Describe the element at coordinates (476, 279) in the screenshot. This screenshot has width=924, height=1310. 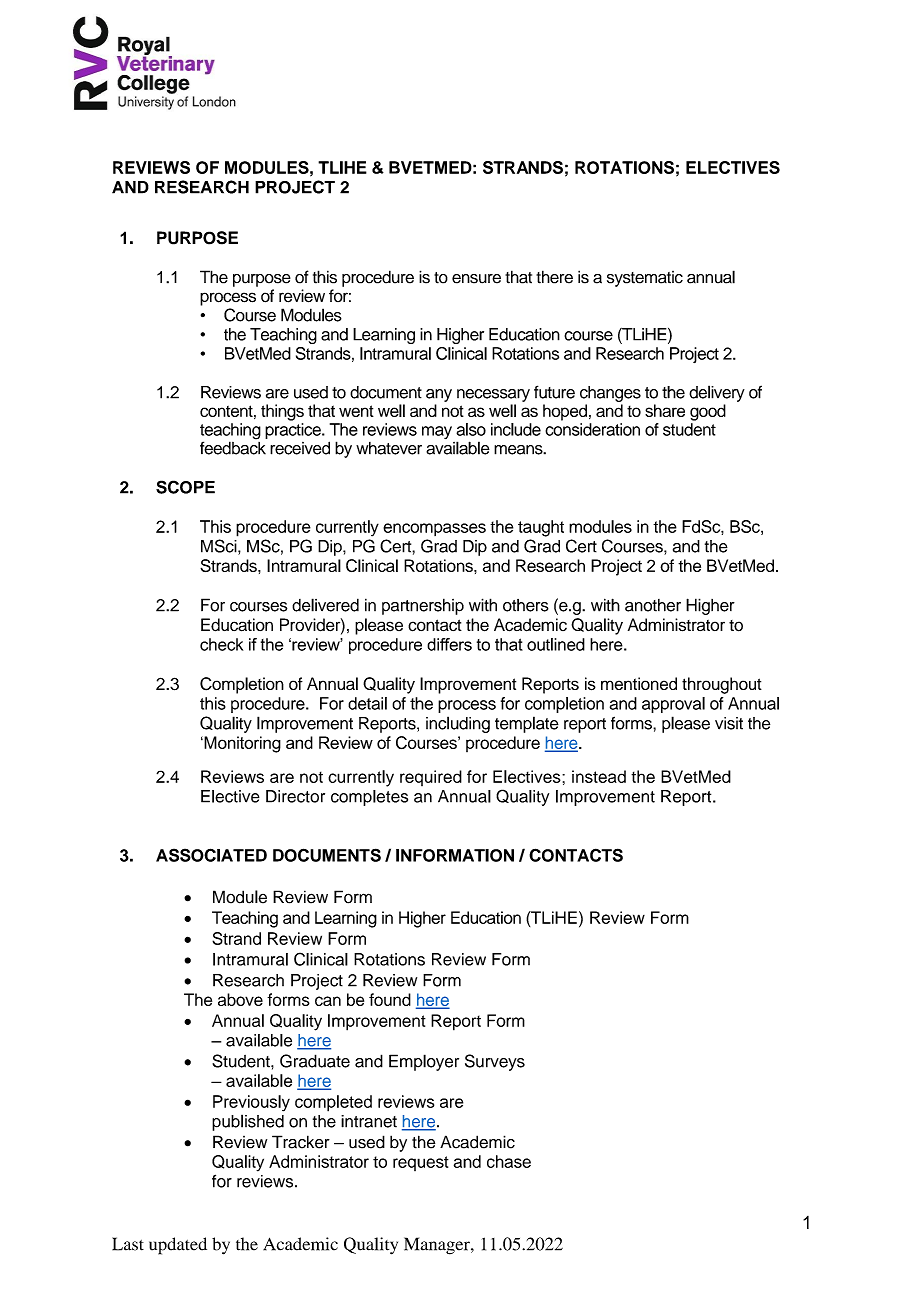
I see `ensure` at that location.
